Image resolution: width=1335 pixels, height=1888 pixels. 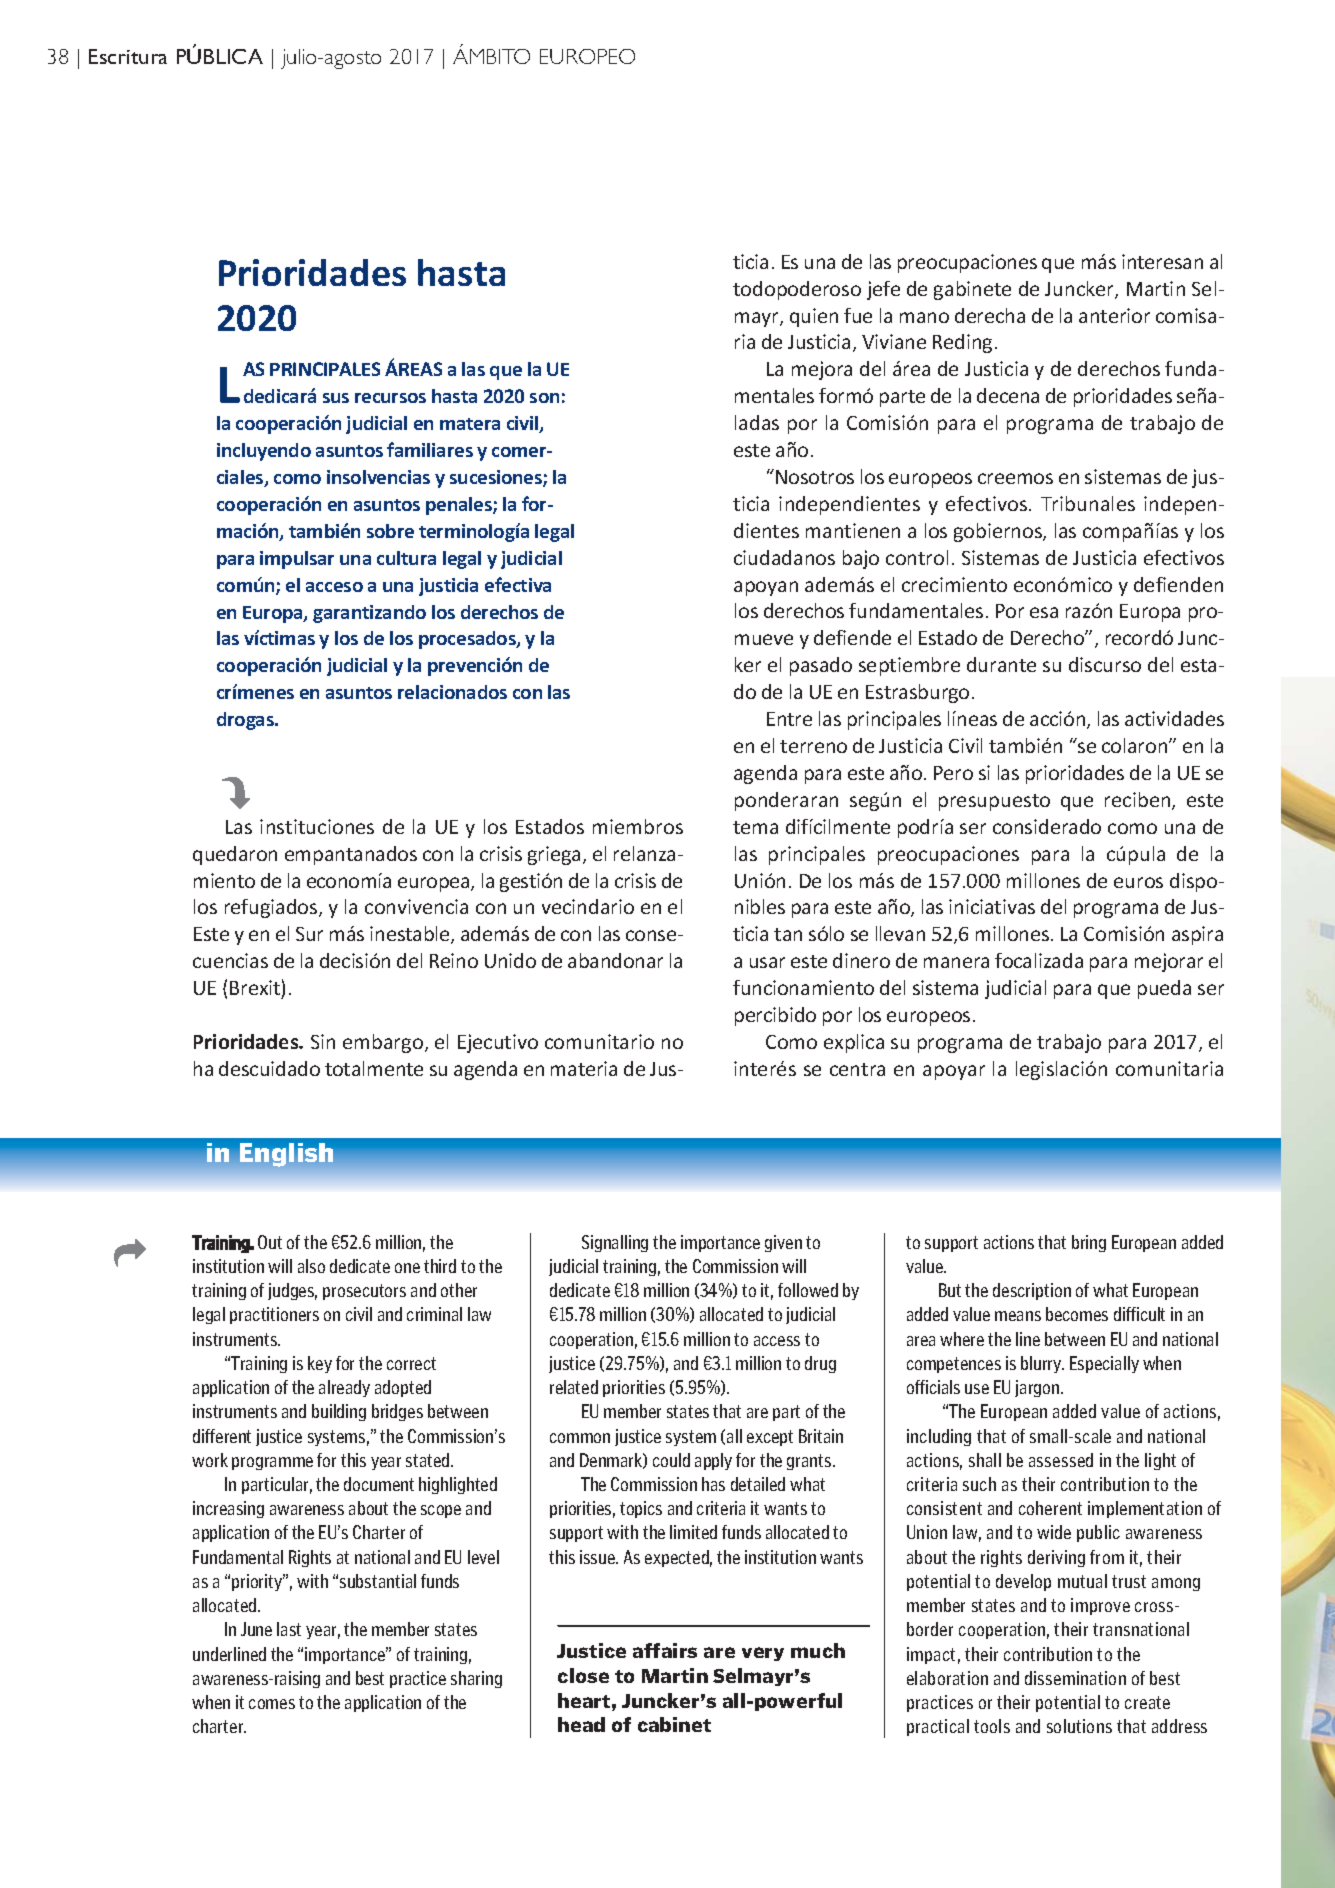 What do you see at coordinates (336, 398) in the image?
I see `sus` at bounding box center [336, 398].
